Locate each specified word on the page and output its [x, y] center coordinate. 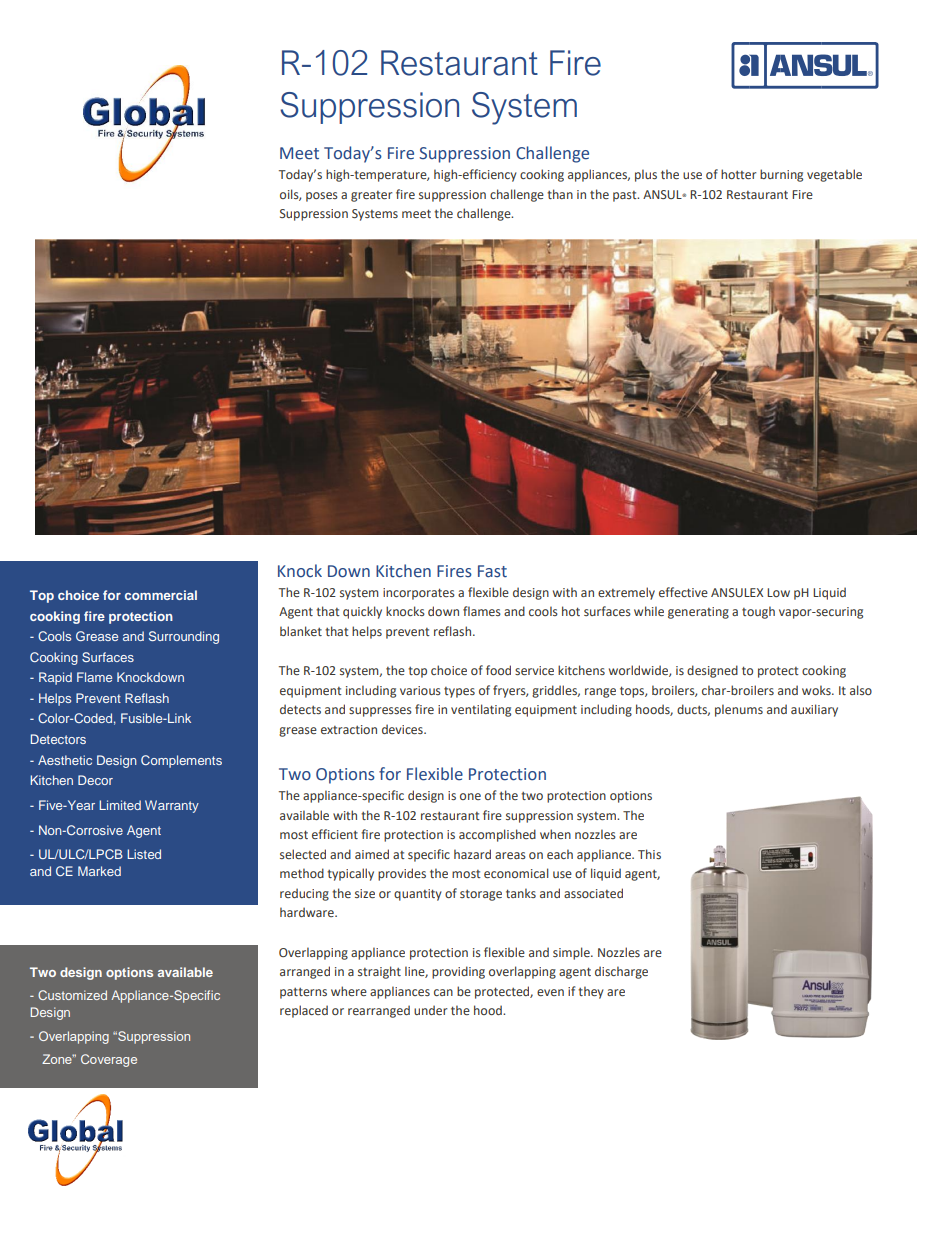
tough [758, 612]
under [431, 1010]
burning [781, 175]
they [591, 992]
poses [322, 197]
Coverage [109, 1060]
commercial [161, 595]
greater [372, 196]
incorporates [419, 594]
